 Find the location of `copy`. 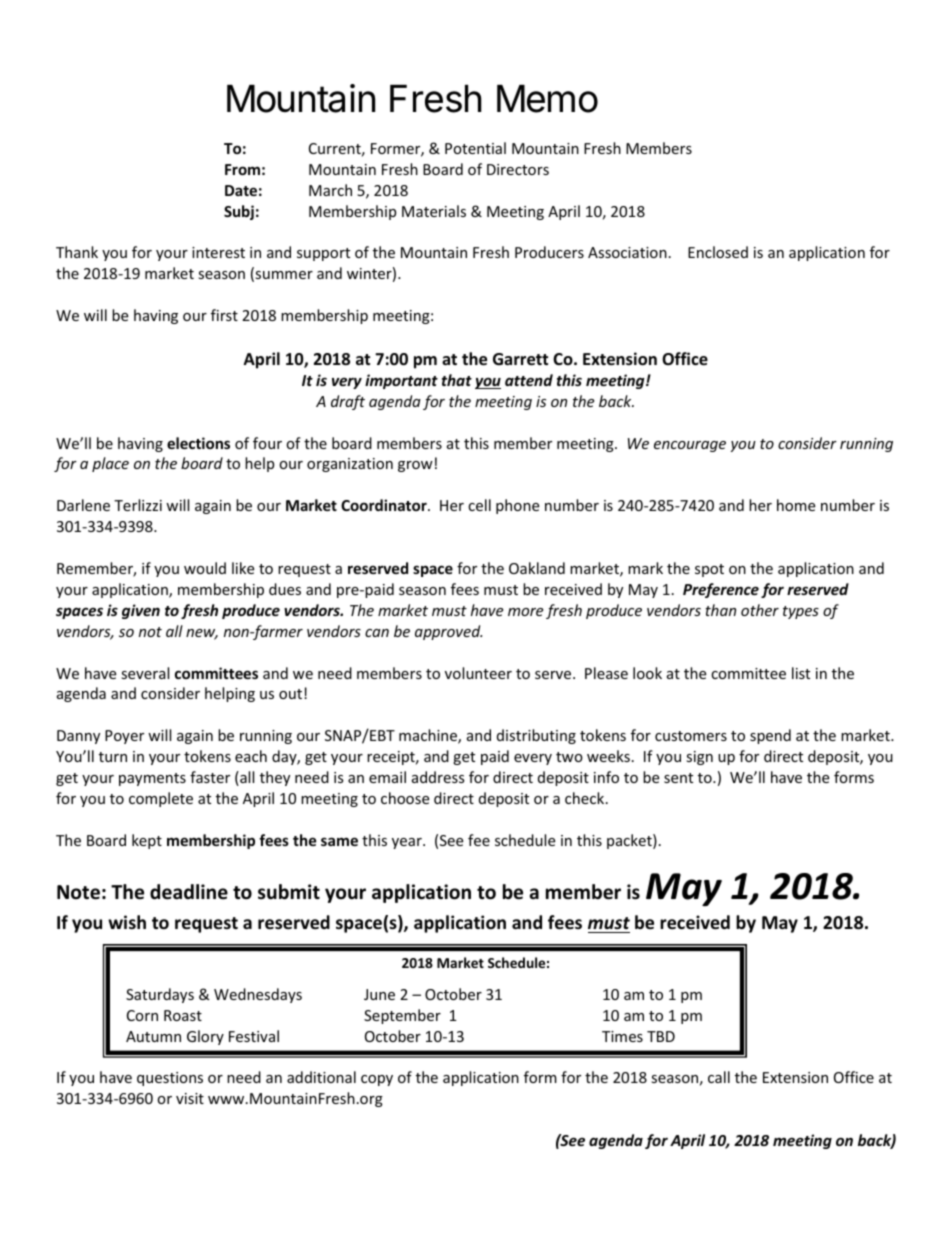

copy is located at coordinates (377, 1080).
